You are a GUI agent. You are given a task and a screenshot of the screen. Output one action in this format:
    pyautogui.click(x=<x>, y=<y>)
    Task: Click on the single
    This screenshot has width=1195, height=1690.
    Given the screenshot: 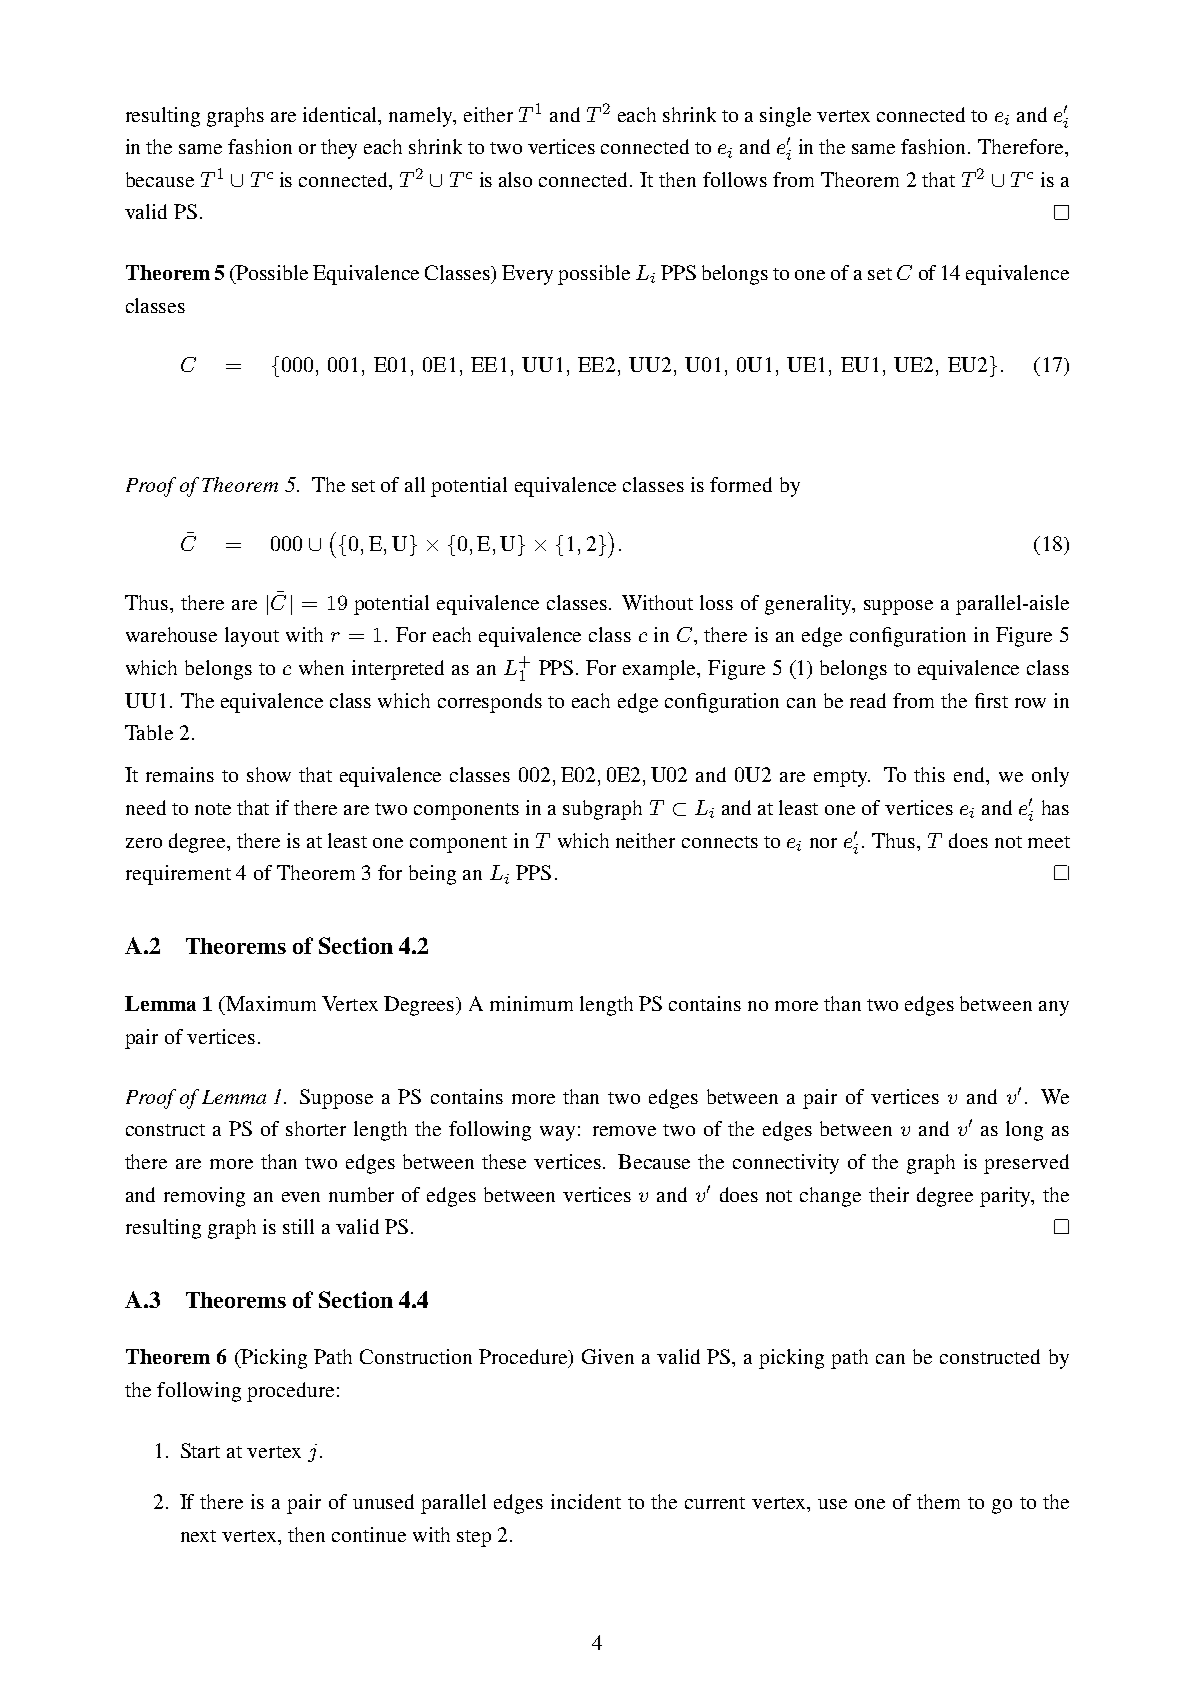 What is the action you would take?
    pyautogui.click(x=785, y=117)
